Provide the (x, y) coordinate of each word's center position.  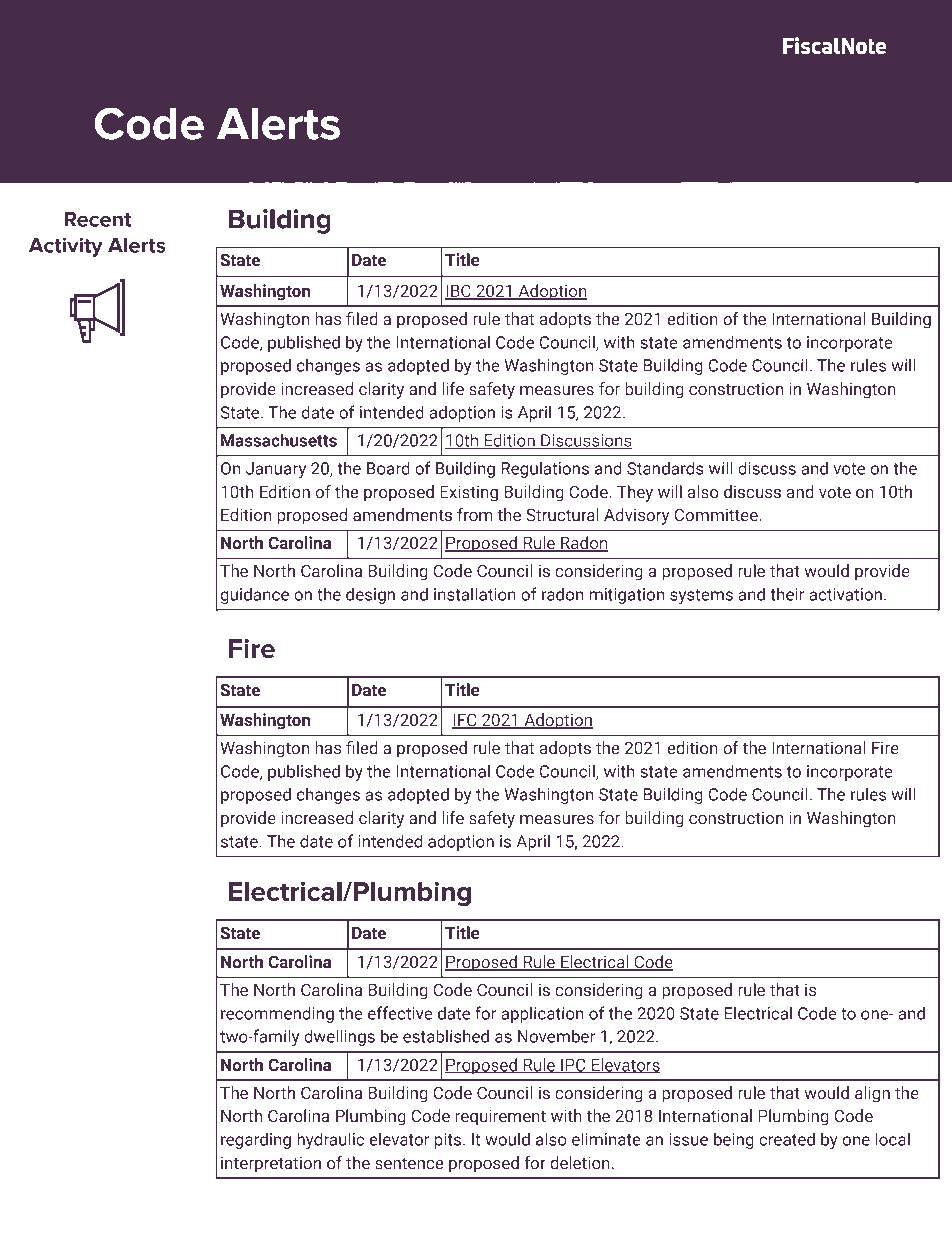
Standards (665, 468)
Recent (97, 219)
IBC (459, 292)
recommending (277, 1014)
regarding (256, 1140)
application (542, 1014)
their (787, 594)
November (556, 1036)
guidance (255, 595)
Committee (717, 515)
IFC (465, 721)
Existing (469, 493)
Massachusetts (279, 440)
